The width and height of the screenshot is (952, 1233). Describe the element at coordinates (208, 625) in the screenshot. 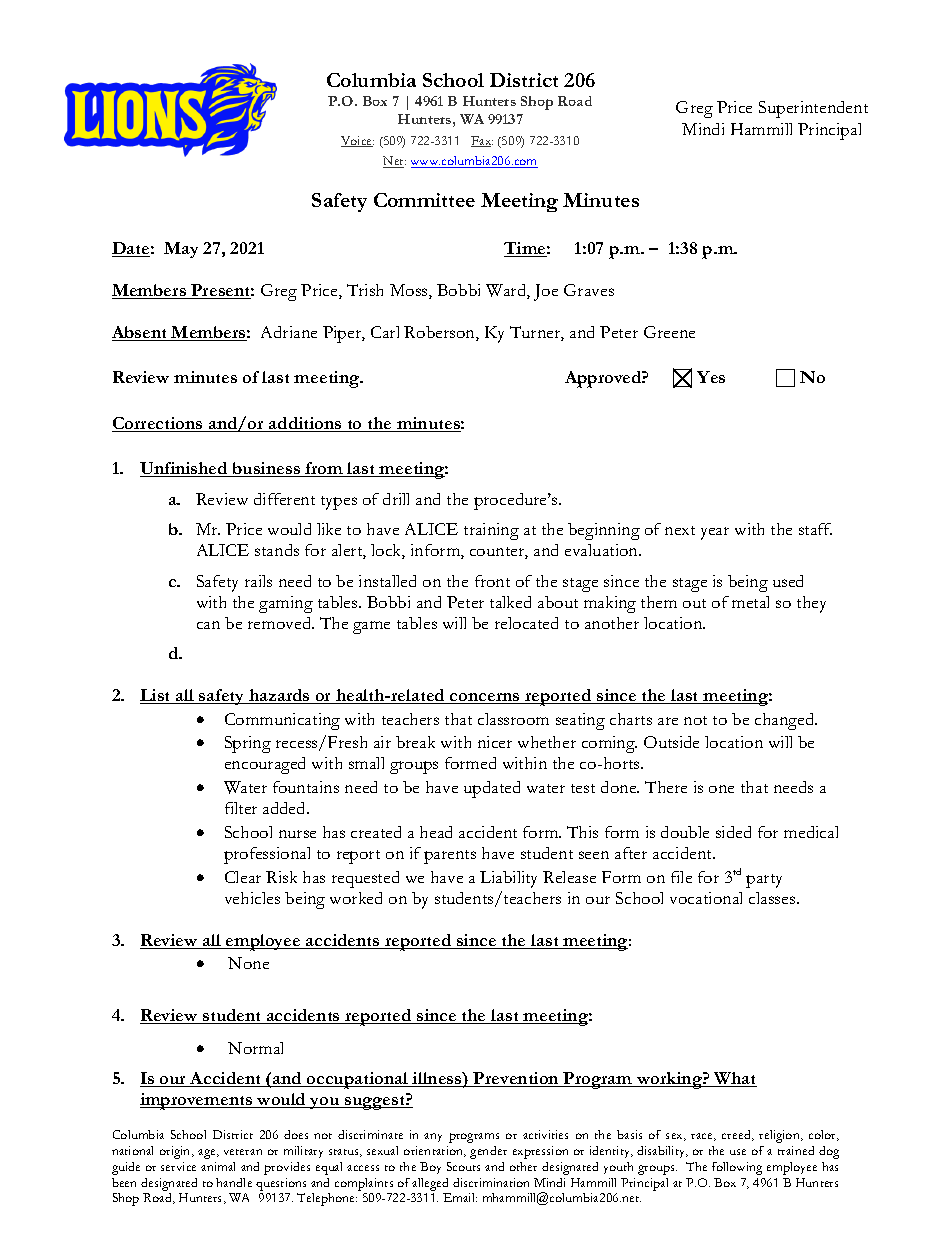

I see `can` at that location.
